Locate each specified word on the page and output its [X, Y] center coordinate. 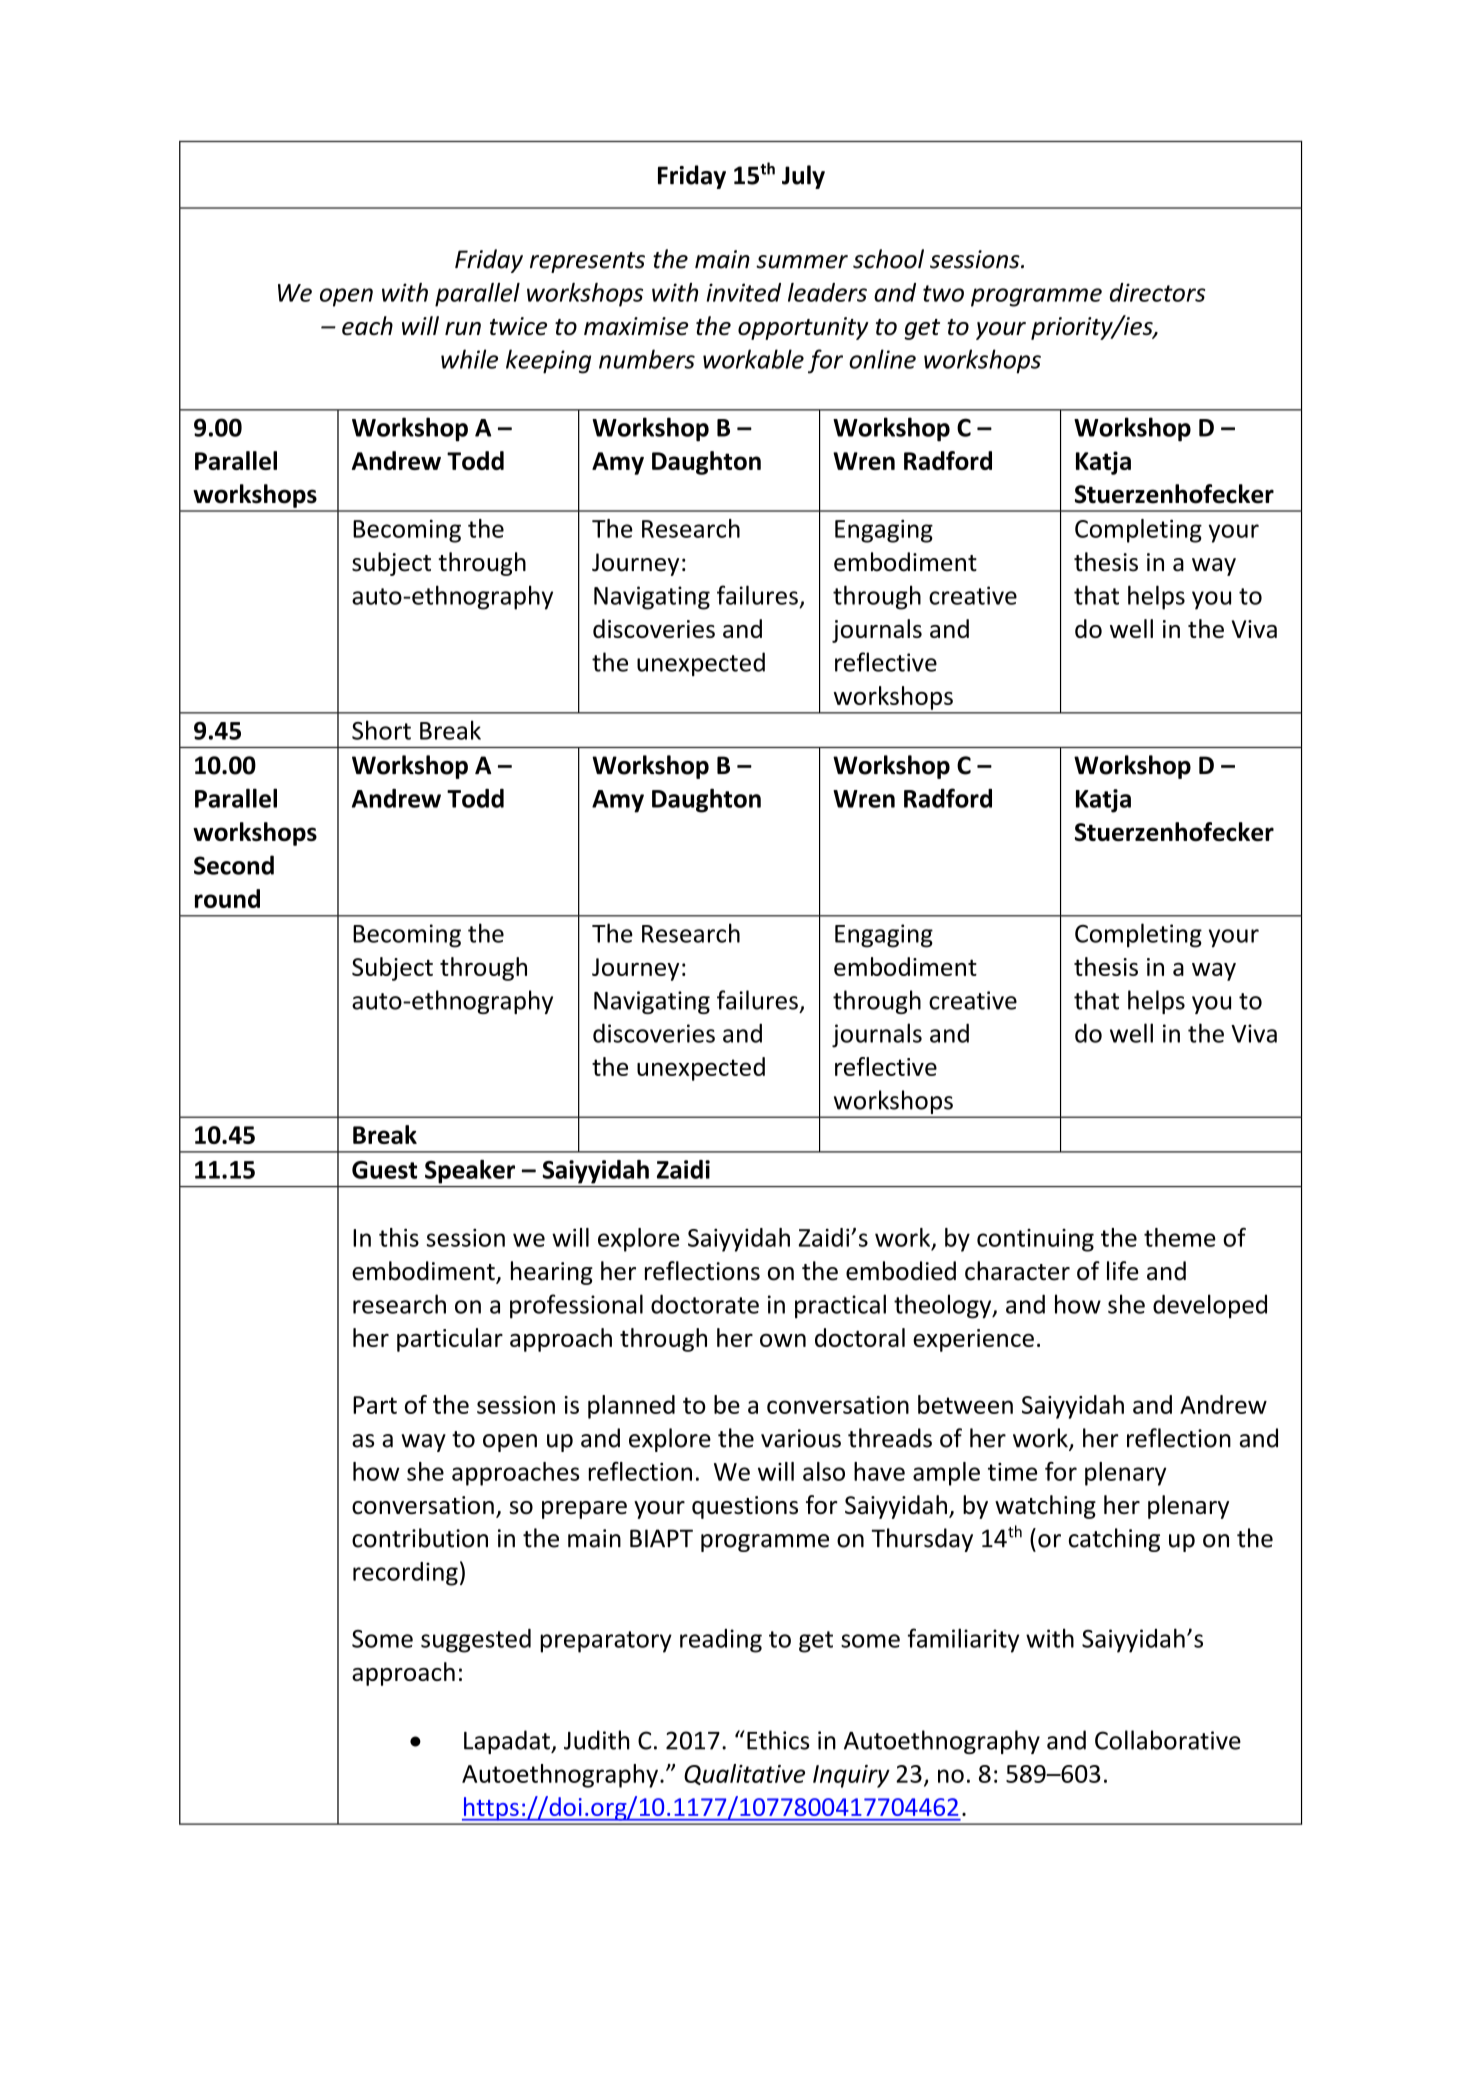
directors [1157, 292]
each [367, 325]
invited [744, 292]
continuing [1035, 1240]
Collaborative [1168, 1740]
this [399, 1237]
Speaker [470, 1172]
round [227, 898]
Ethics [778, 1740]
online [882, 359]
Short [381, 730]
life [1123, 1271]
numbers [647, 359]
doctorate [705, 1304]
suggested [476, 1641]
